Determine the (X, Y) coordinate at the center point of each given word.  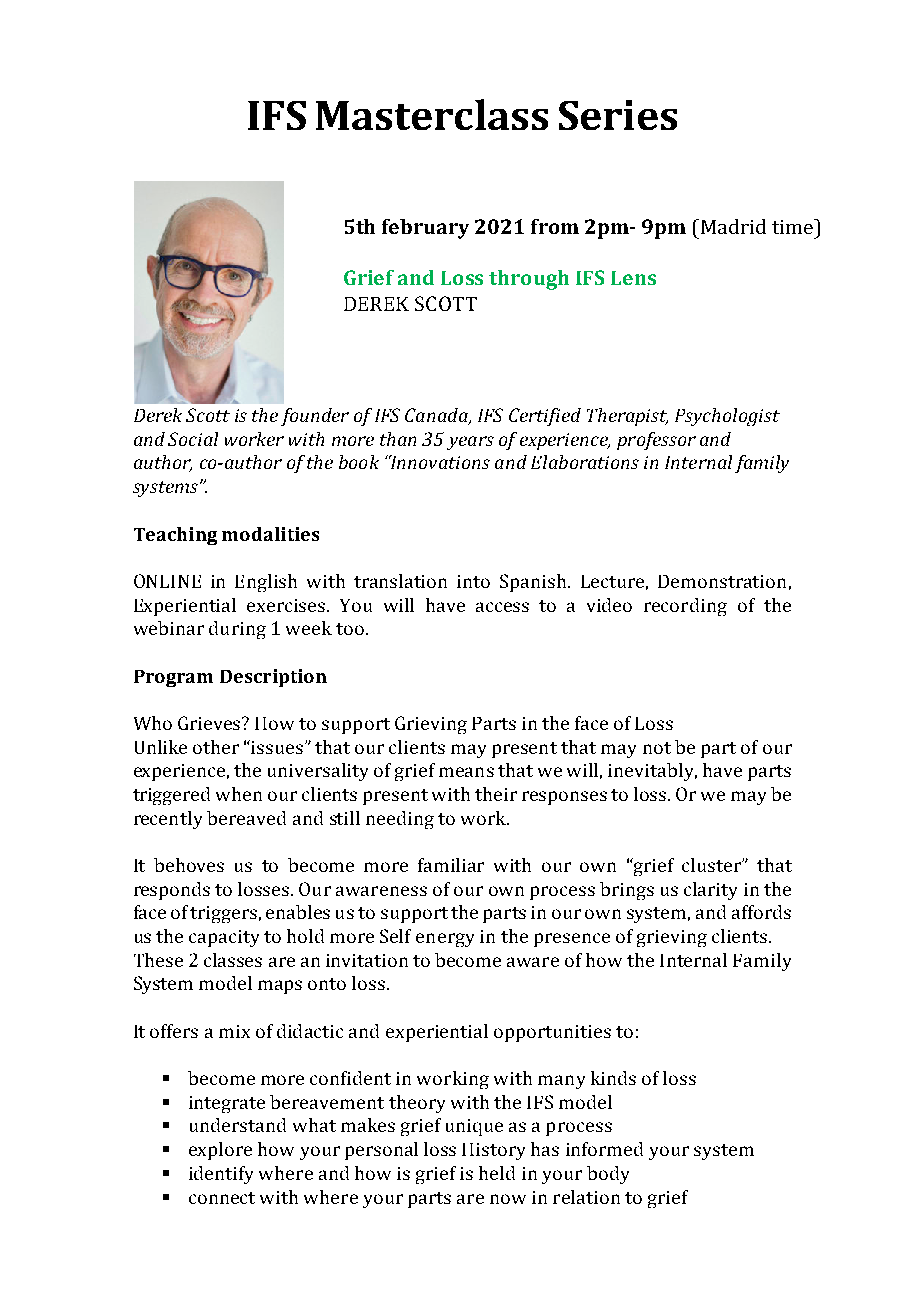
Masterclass (432, 114)
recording (685, 607)
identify (221, 1175)
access (502, 607)
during (237, 630)
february (425, 229)
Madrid (732, 226)
